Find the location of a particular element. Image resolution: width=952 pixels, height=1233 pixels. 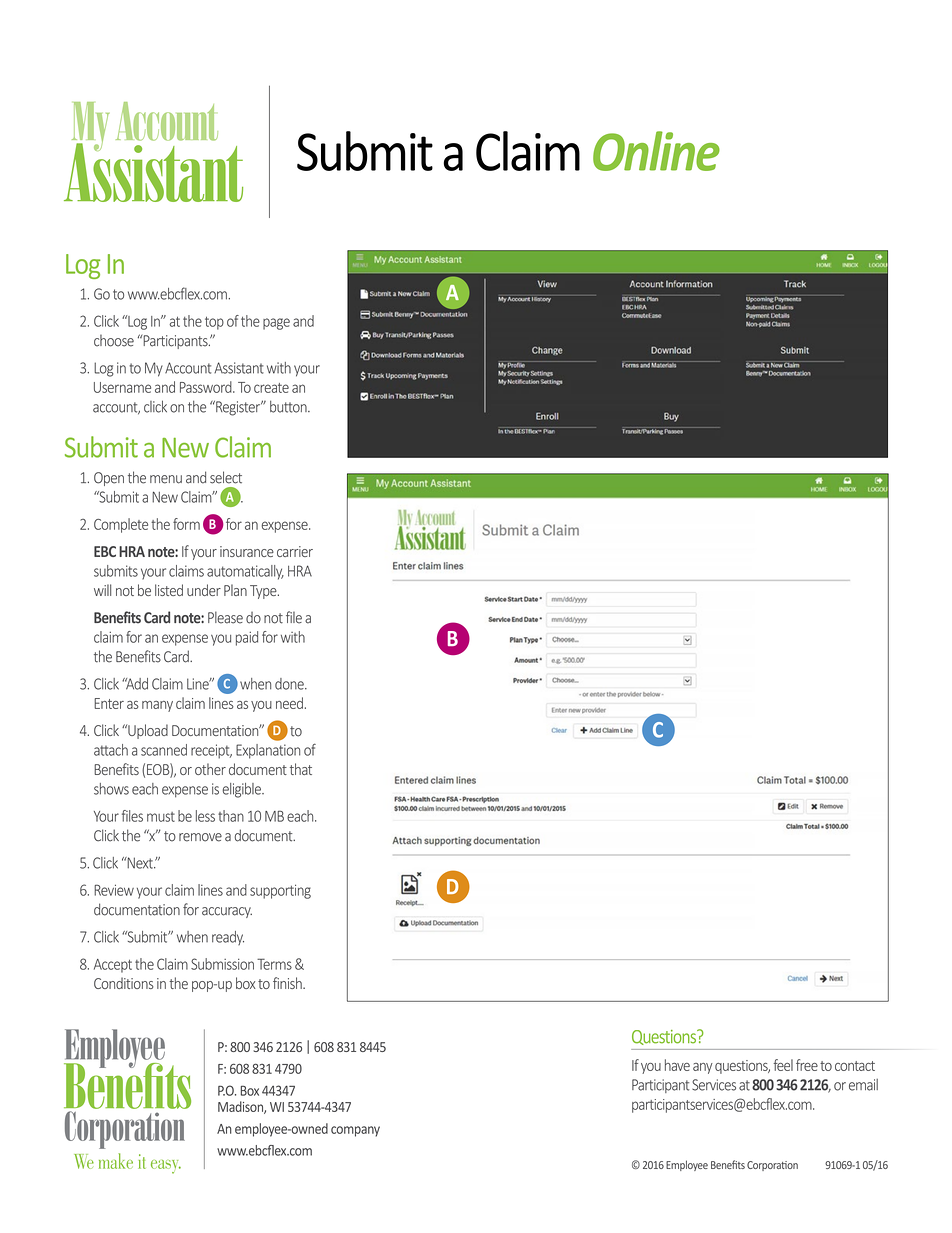

easy is located at coordinates (166, 1167).
